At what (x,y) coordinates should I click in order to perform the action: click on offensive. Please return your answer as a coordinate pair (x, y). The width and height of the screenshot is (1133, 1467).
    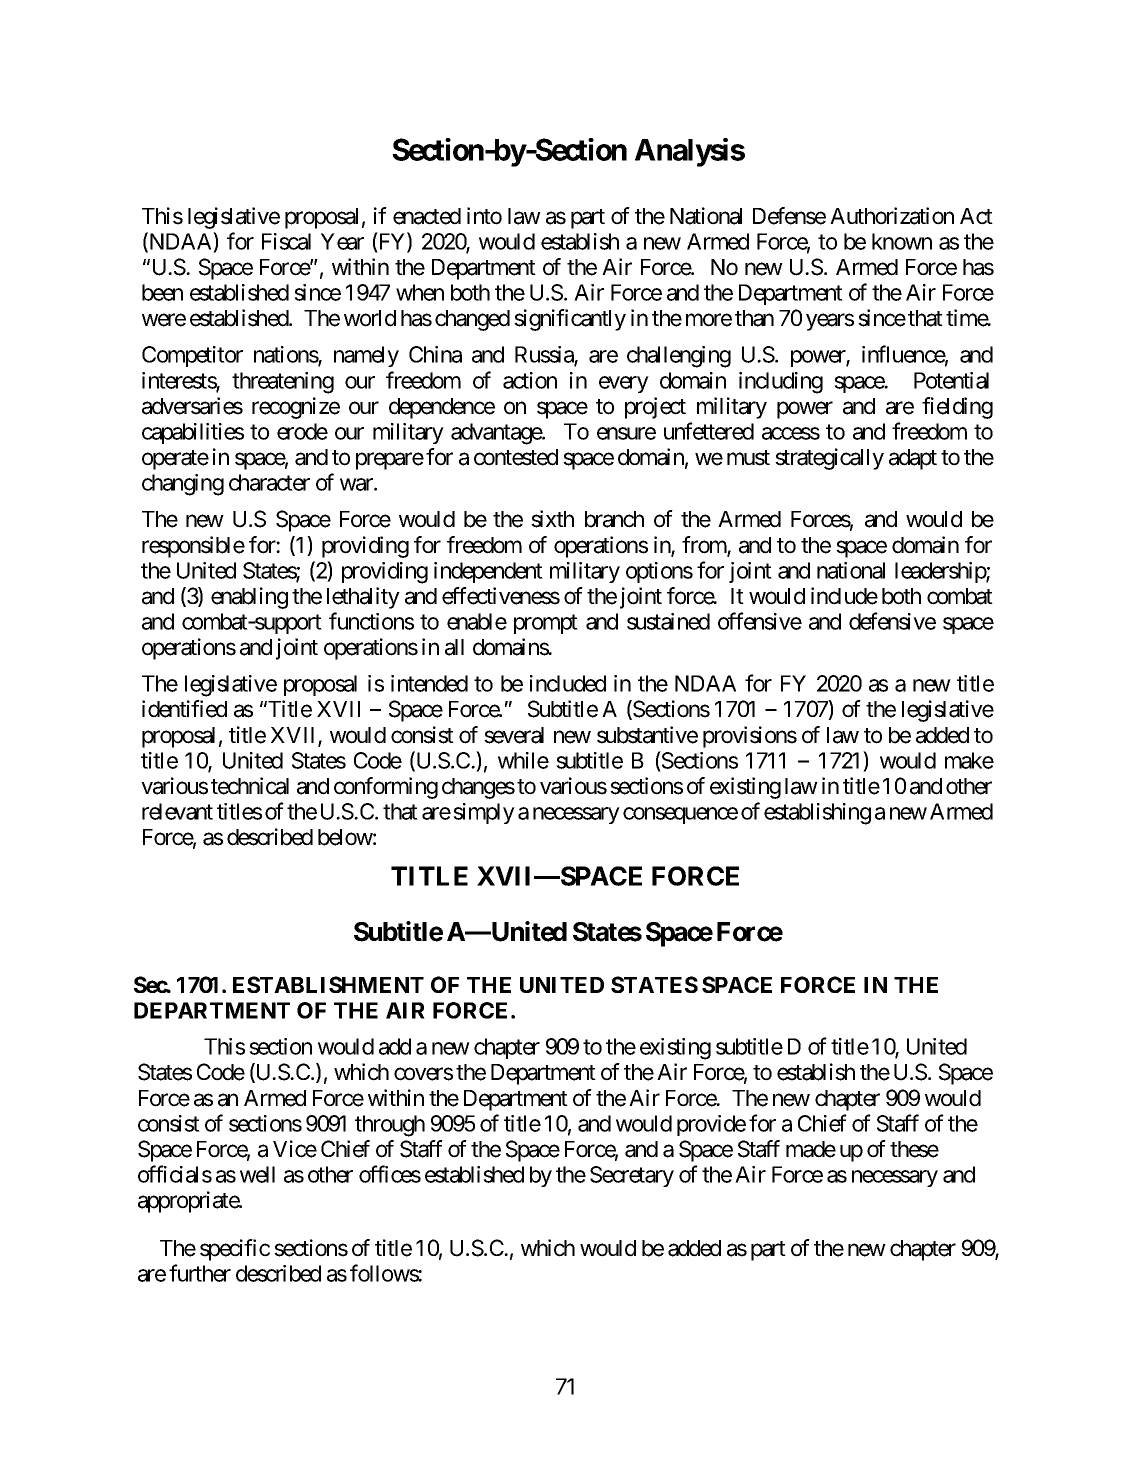
    Looking at the image, I should click on (760, 621).
